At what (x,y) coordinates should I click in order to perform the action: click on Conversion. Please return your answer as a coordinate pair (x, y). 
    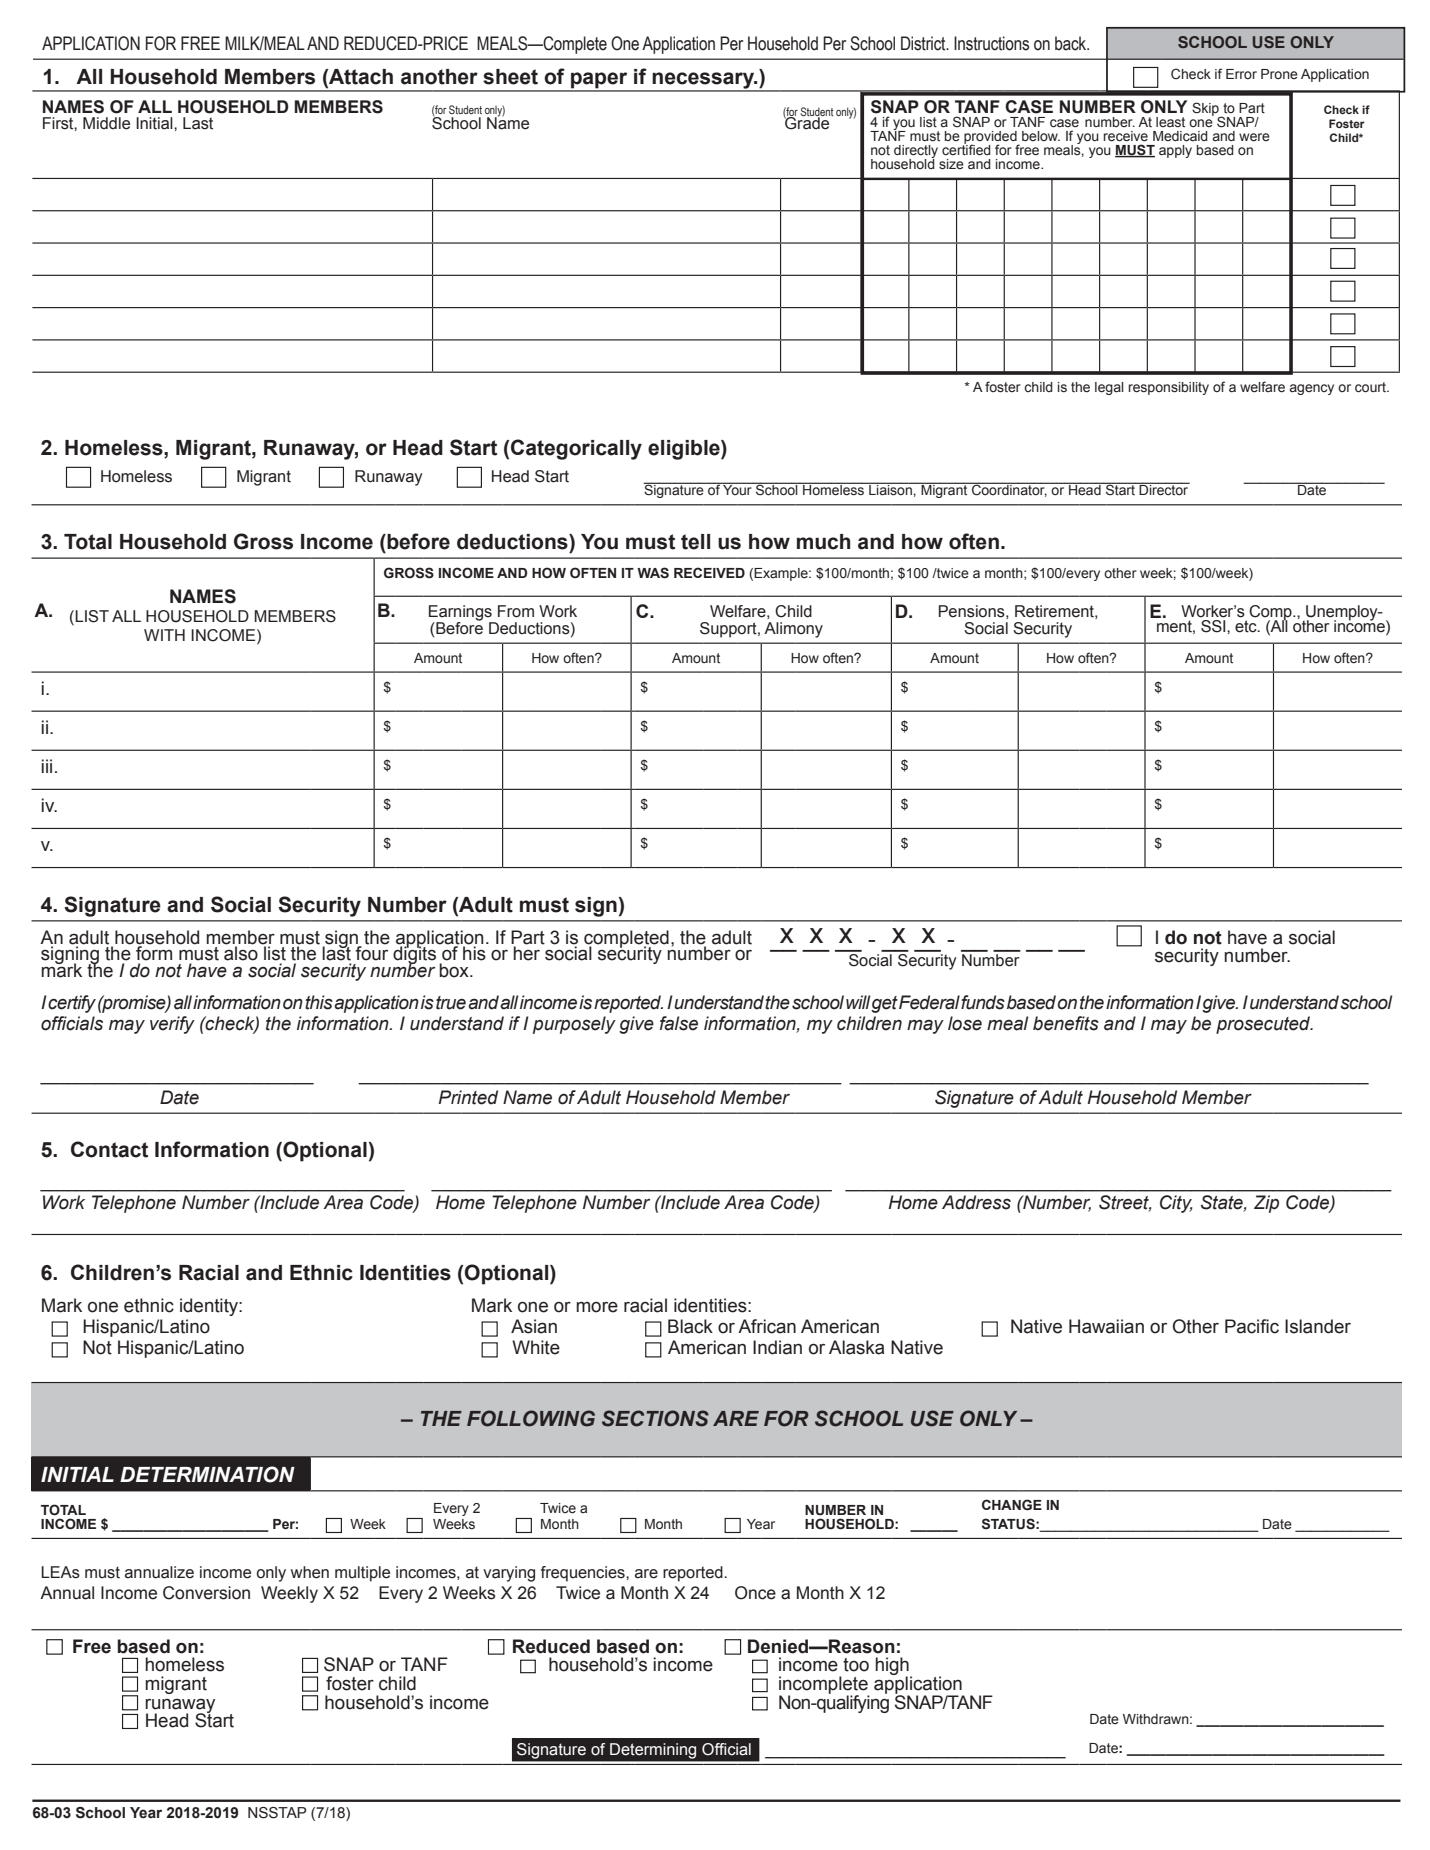
    Looking at the image, I should click on (206, 1593).
